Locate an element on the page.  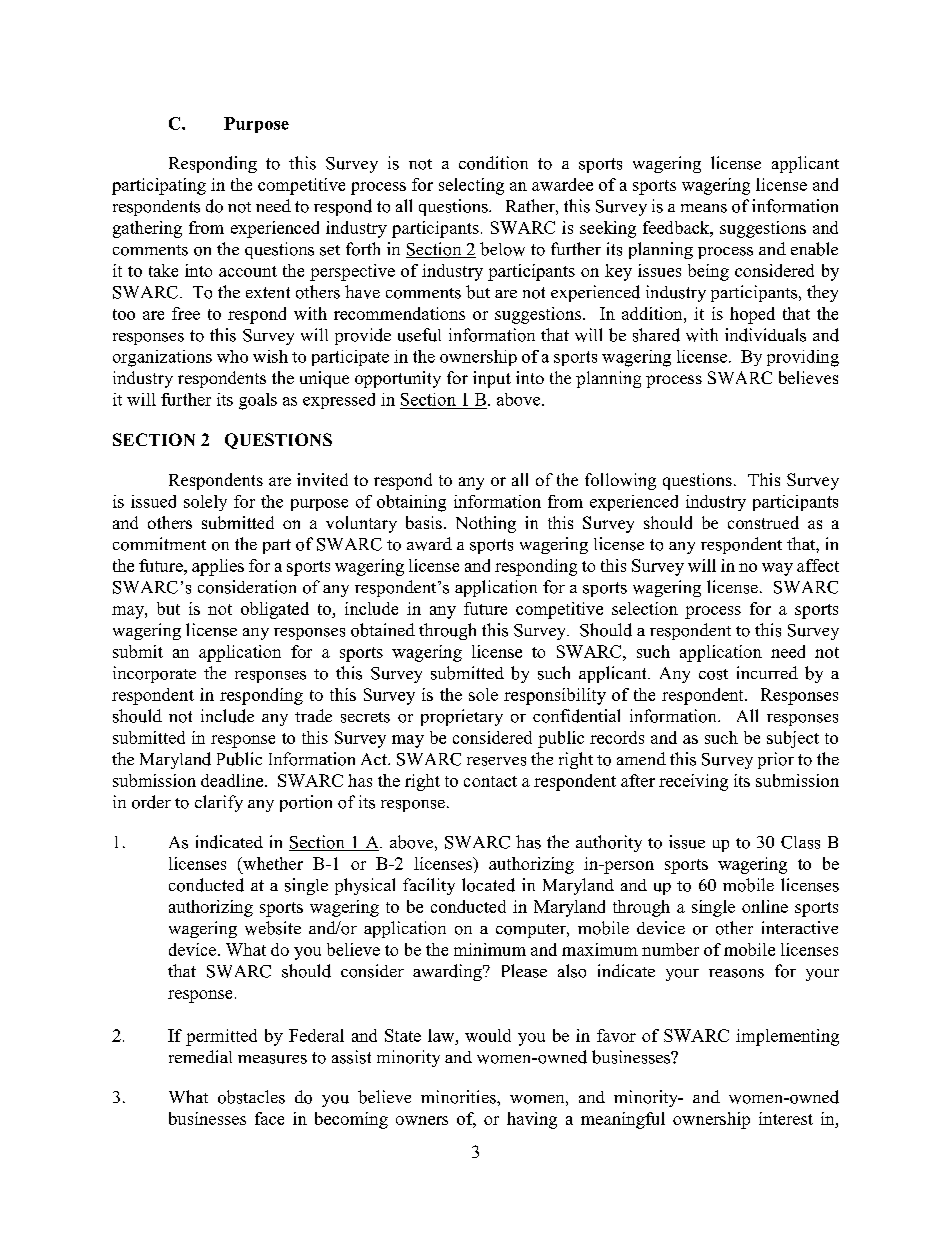
providing is located at coordinates (803, 358).
